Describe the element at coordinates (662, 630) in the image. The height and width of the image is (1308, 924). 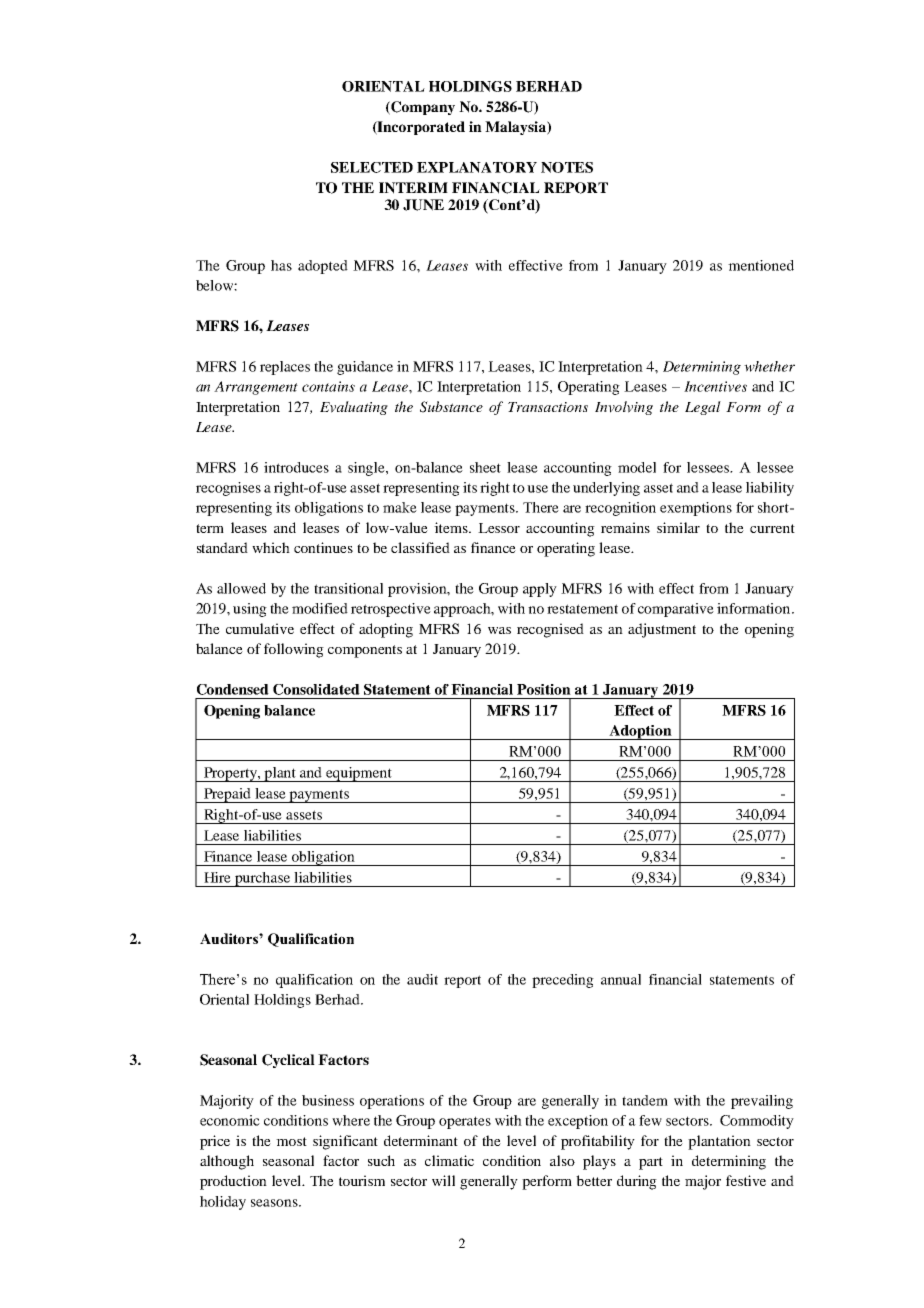
I see `adjustment` at that location.
